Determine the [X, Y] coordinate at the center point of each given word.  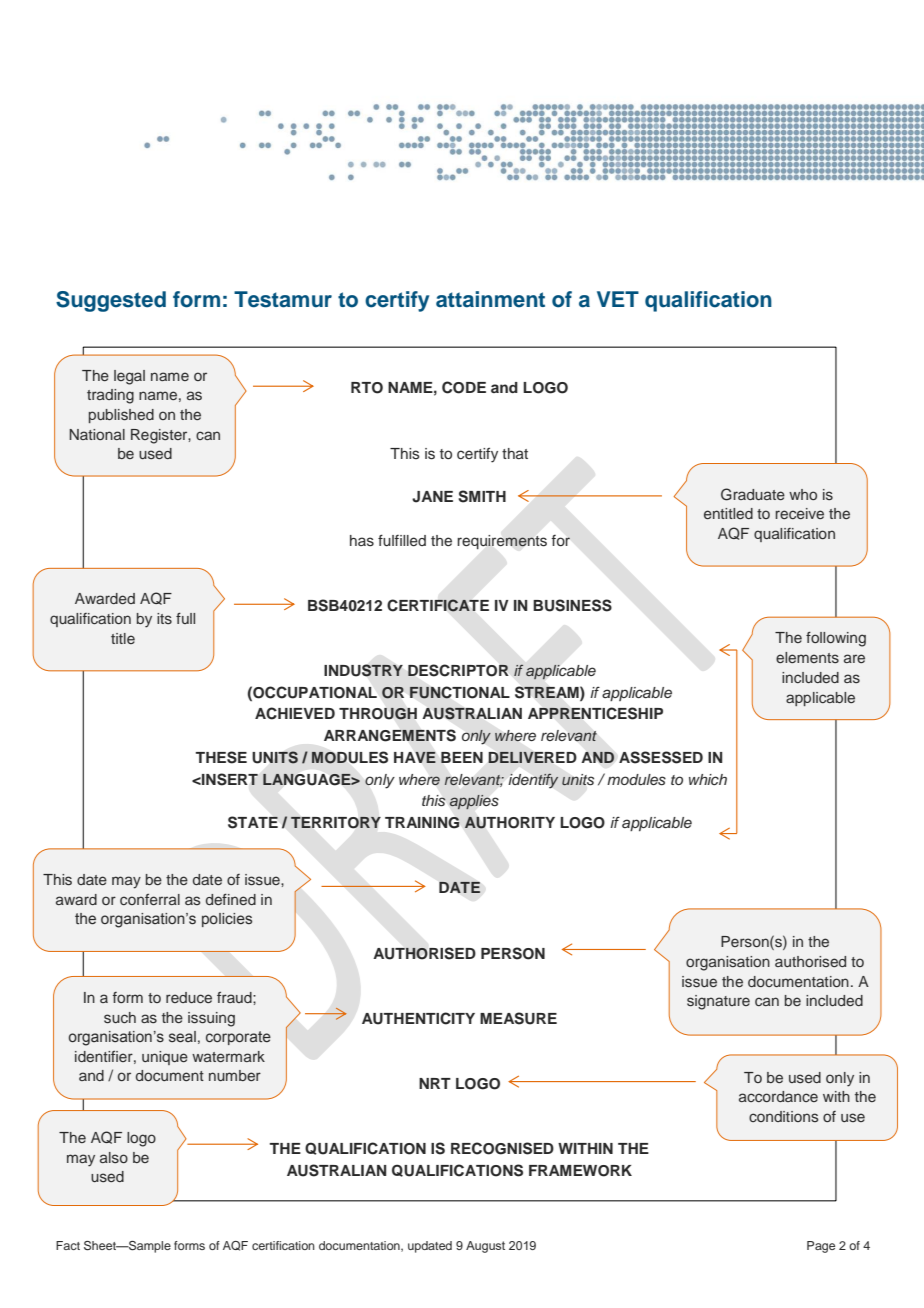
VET [618, 299]
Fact [68, 1245]
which [708, 779]
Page [821, 1247]
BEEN [462, 757]
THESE [221, 757]
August [485, 1247]
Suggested [111, 301]
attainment [490, 299]
